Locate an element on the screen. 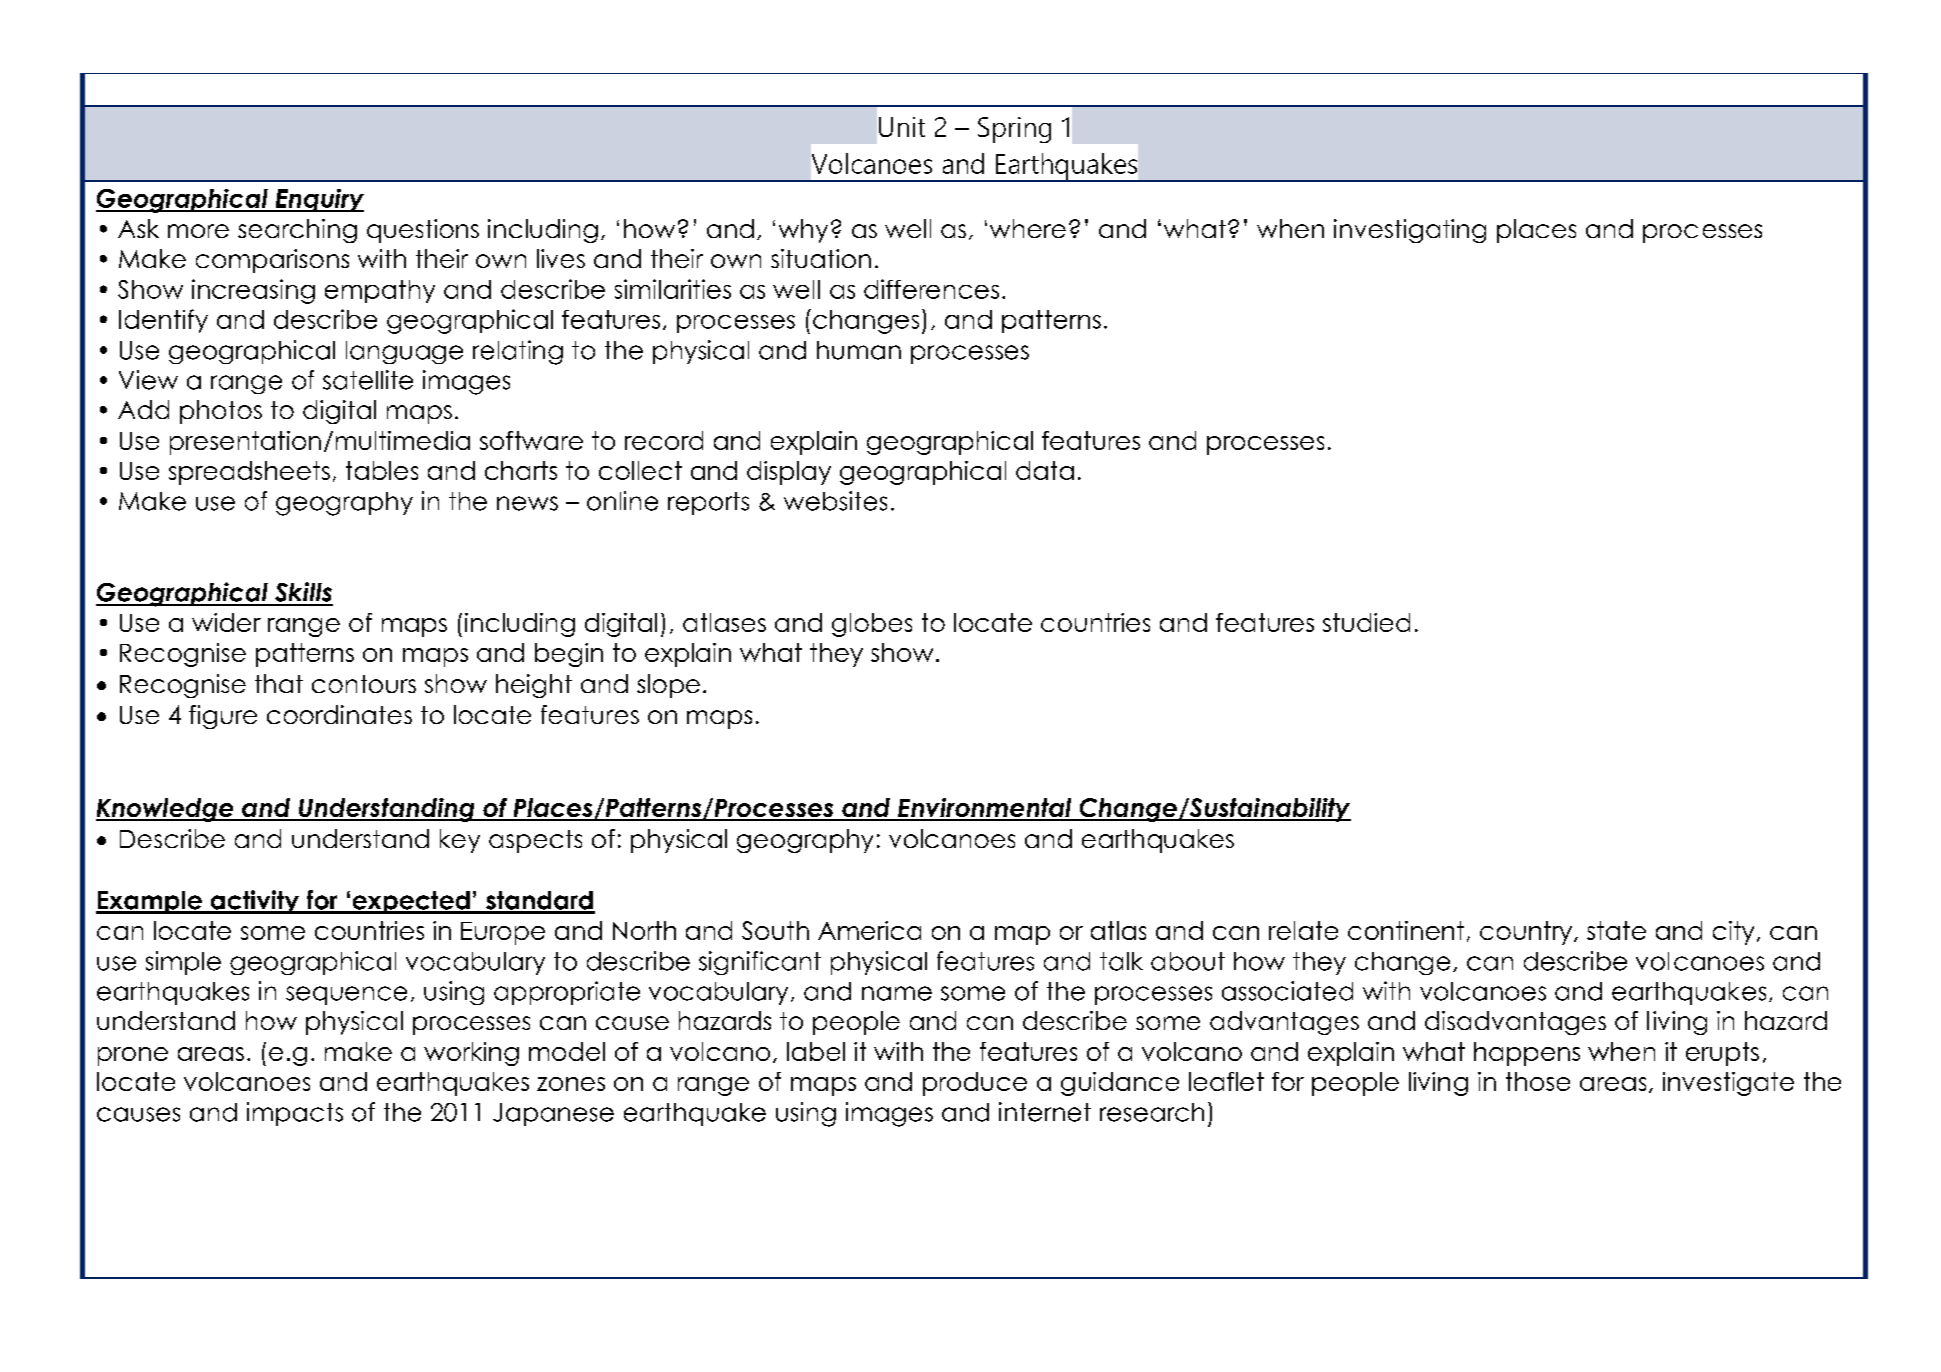 The height and width of the screenshot is (1372, 1941). Enquiry is located at coordinates (318, 200).
